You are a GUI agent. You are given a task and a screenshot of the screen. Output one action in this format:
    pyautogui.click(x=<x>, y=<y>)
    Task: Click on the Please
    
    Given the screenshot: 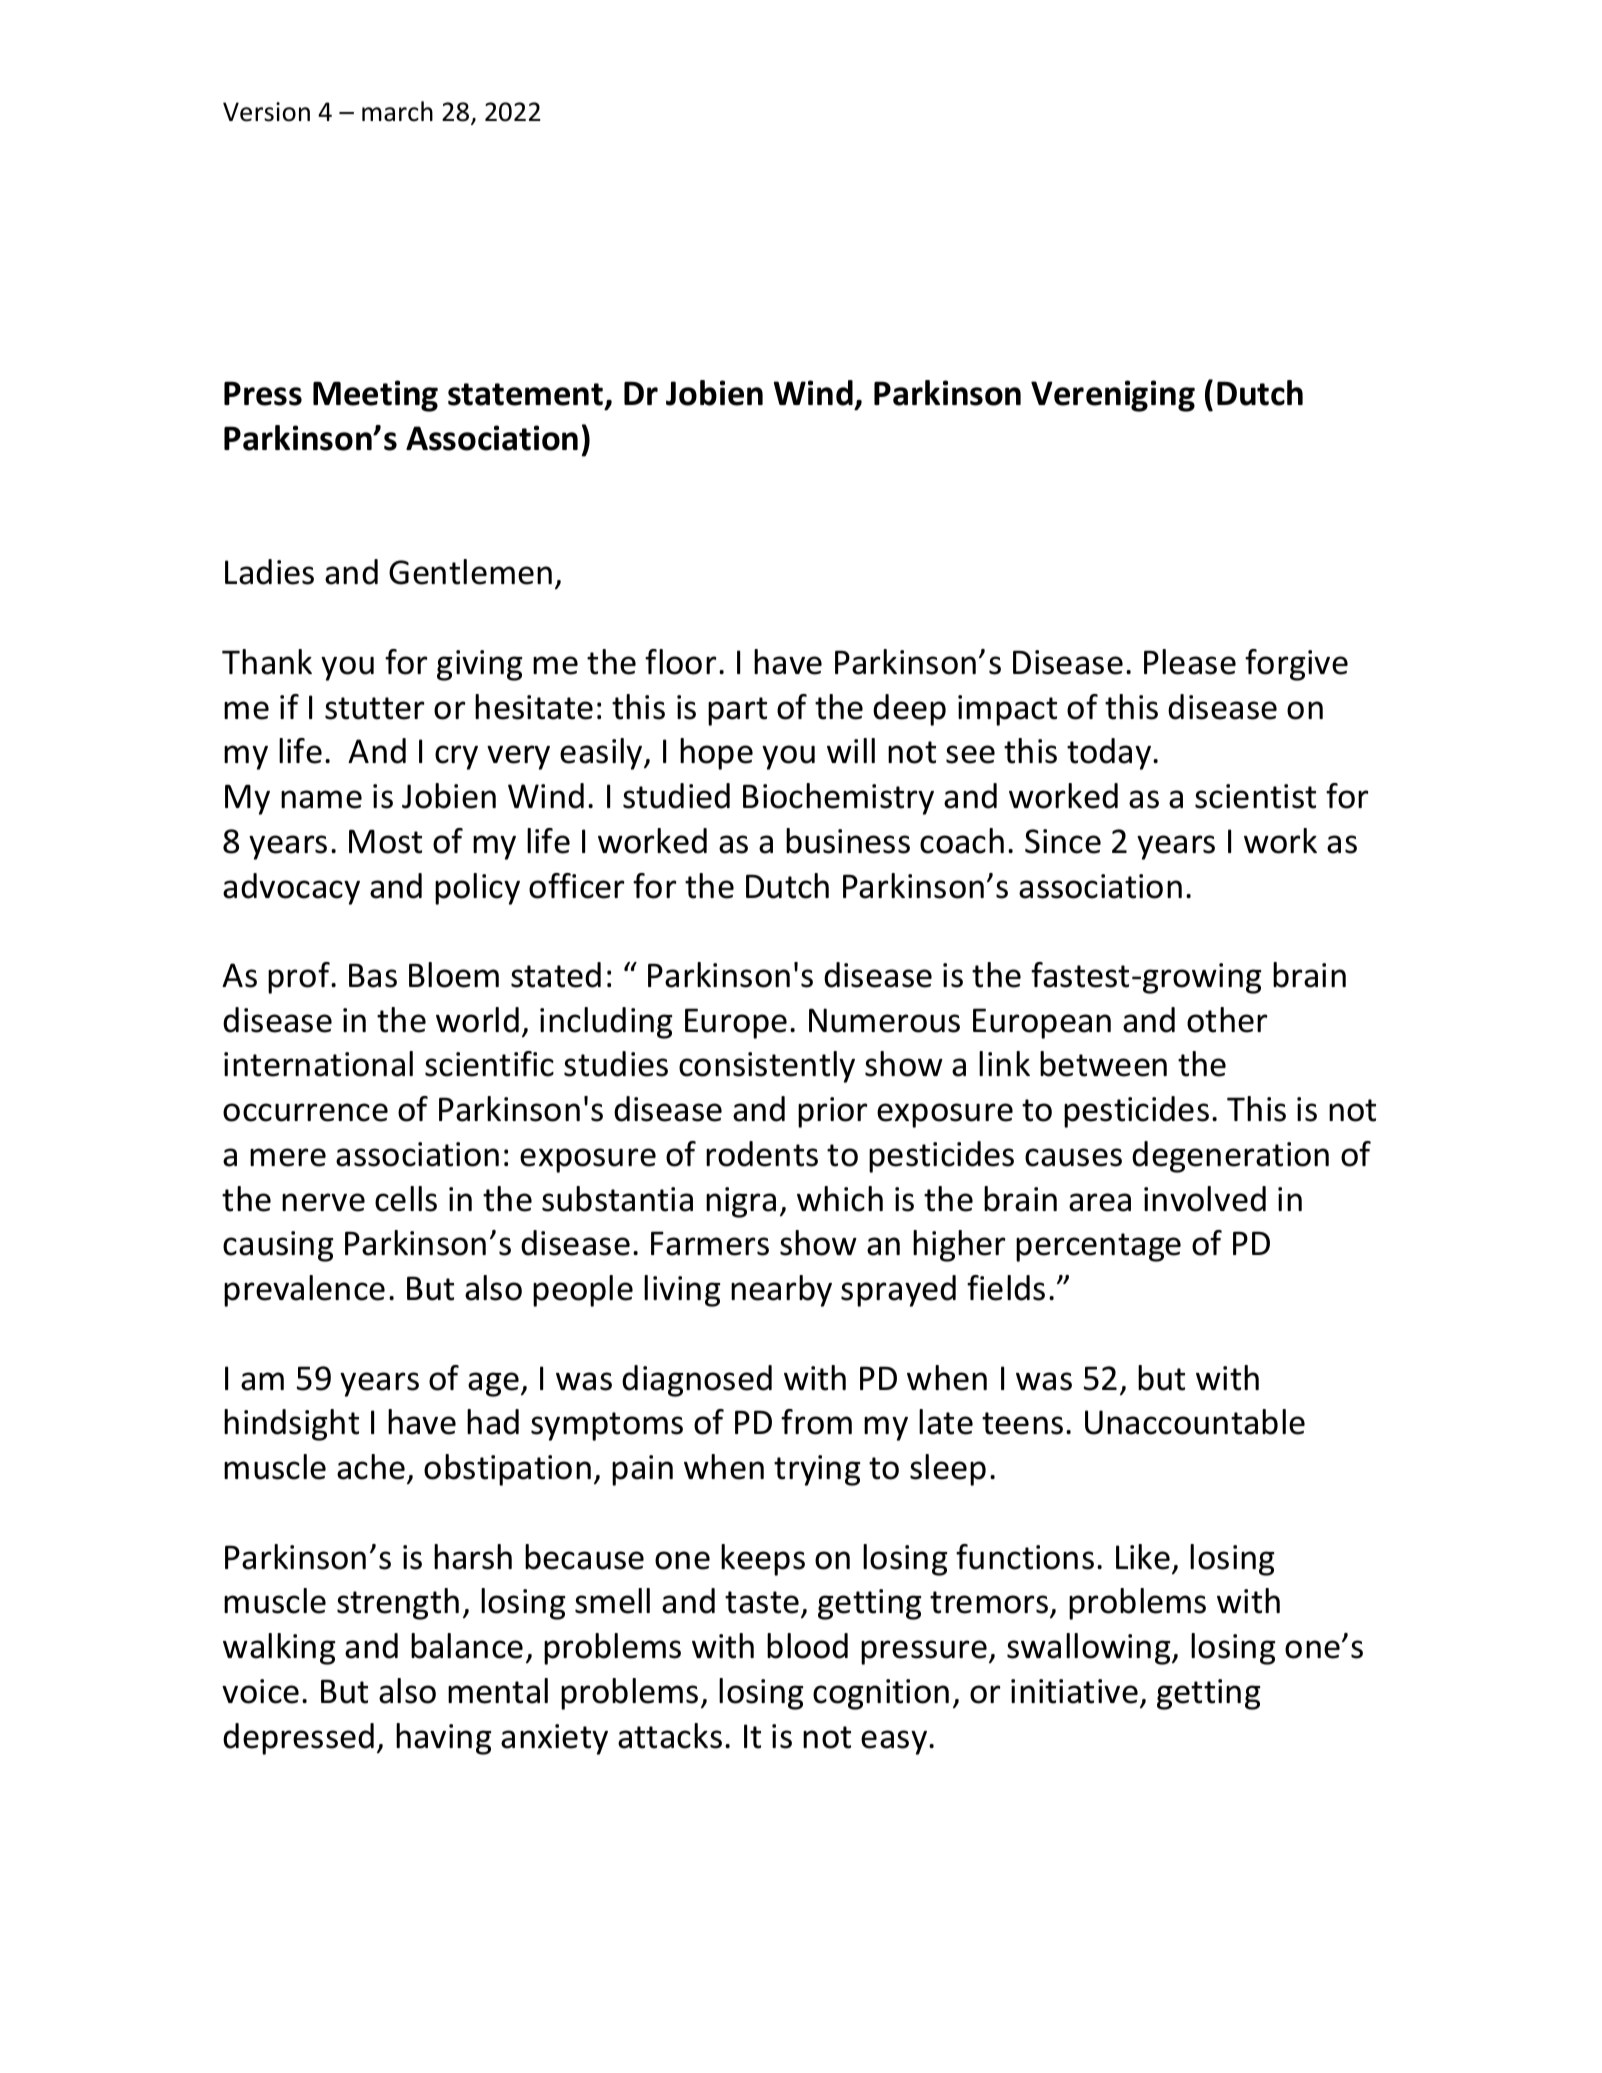 What is the action you would take?
    pyautogui.click(x=1190, y=662)
